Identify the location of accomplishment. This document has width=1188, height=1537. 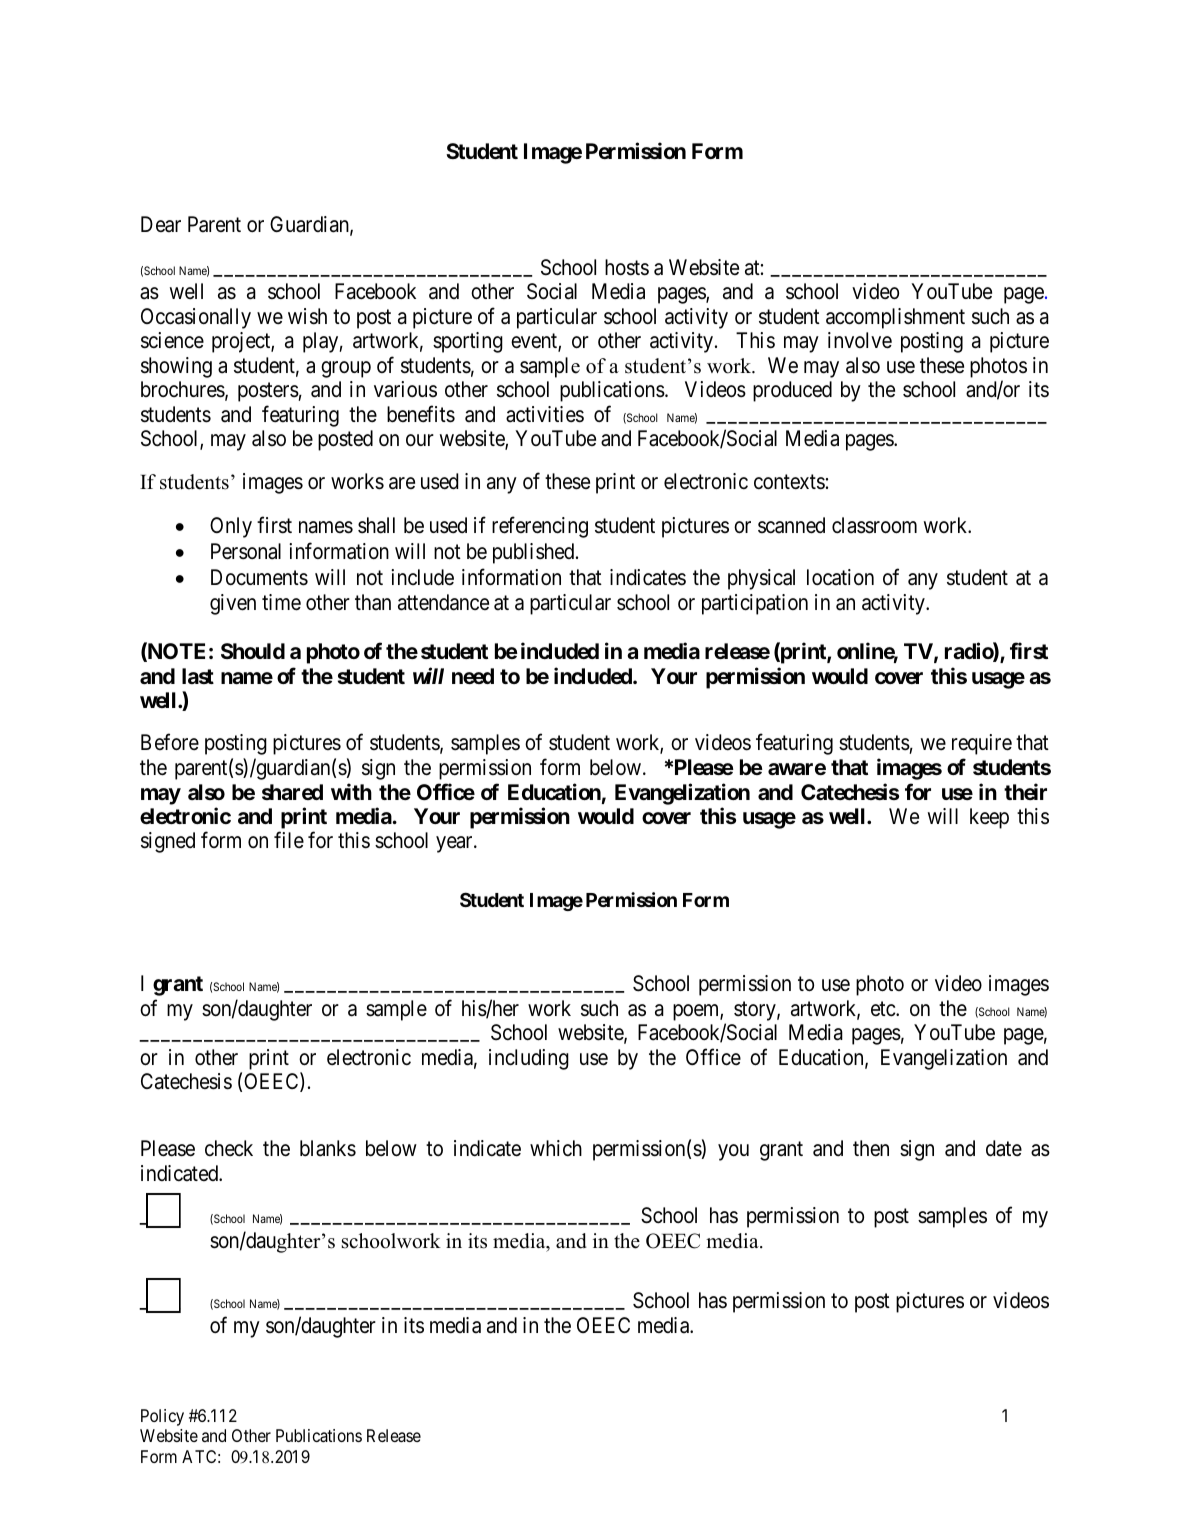
(895, 318).
